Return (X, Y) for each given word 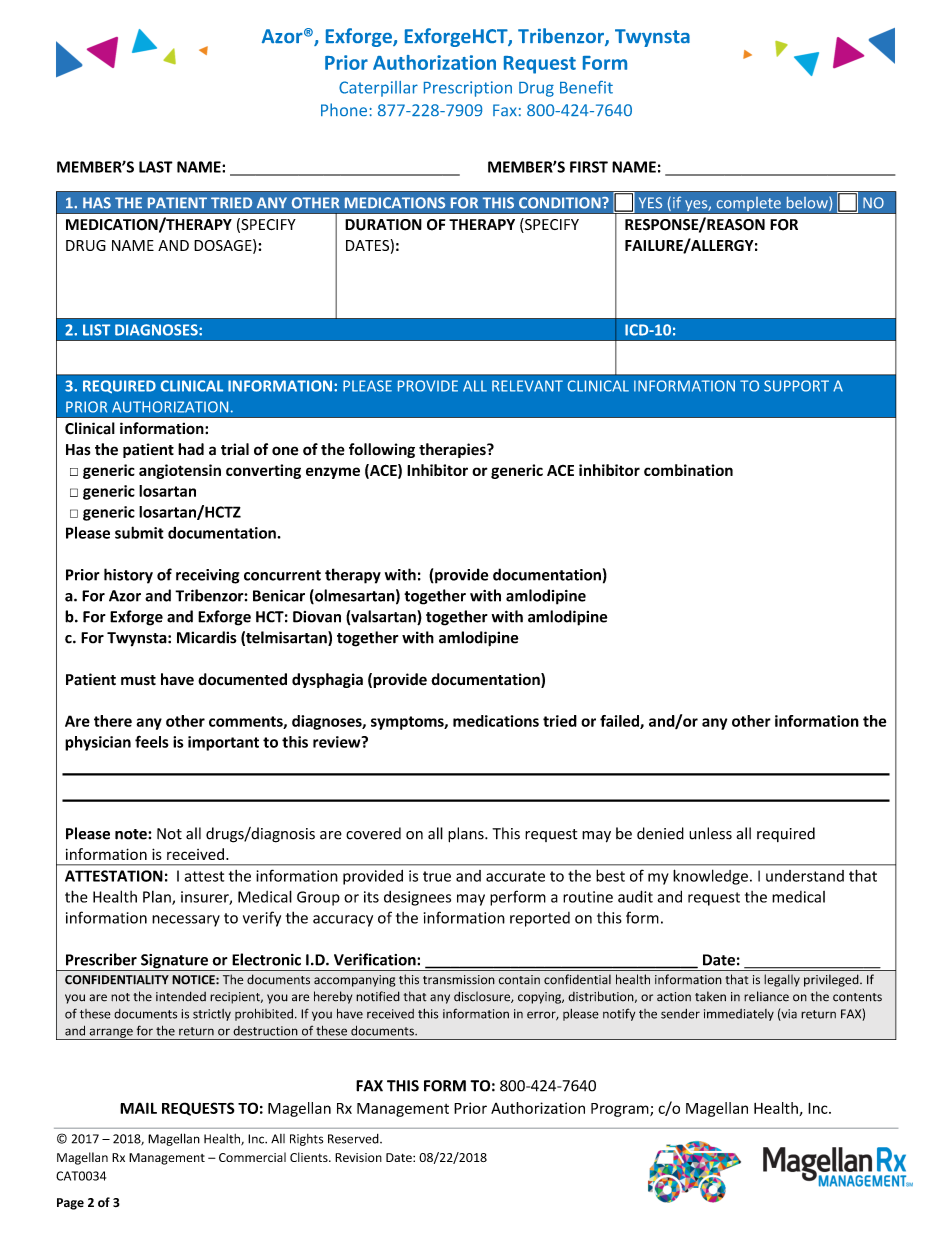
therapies (453, 450)
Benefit (586, 87)
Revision (358, 1157)
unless (710, 833)
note (132, 834)
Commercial (252, 1157)
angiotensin (180, 471)
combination (688, 470)
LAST (156, 167)
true (437, 876)
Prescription (468, 89)
